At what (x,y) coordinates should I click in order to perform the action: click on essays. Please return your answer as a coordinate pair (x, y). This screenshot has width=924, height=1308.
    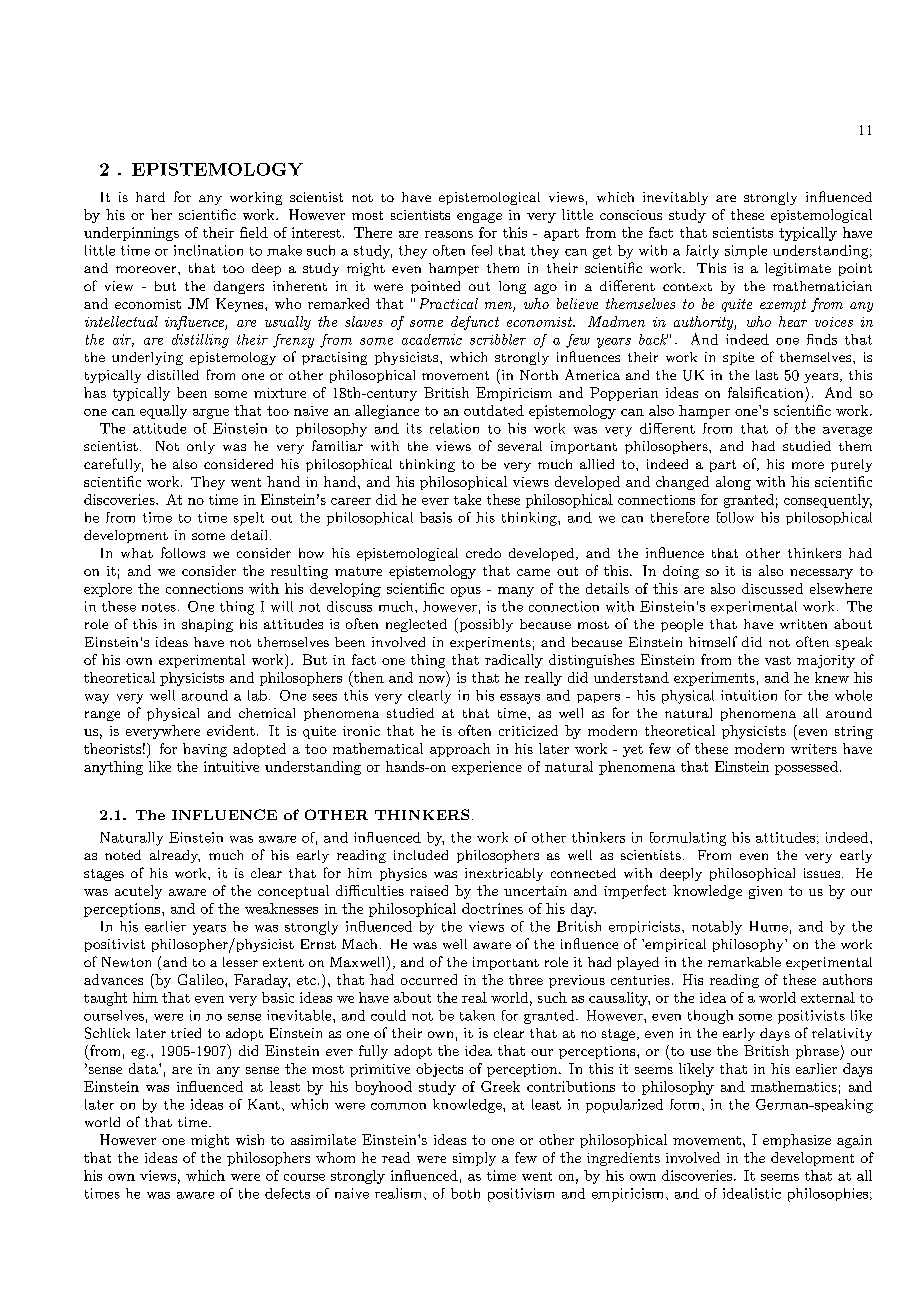
    Looking at the image, I should click on (520, 699).
